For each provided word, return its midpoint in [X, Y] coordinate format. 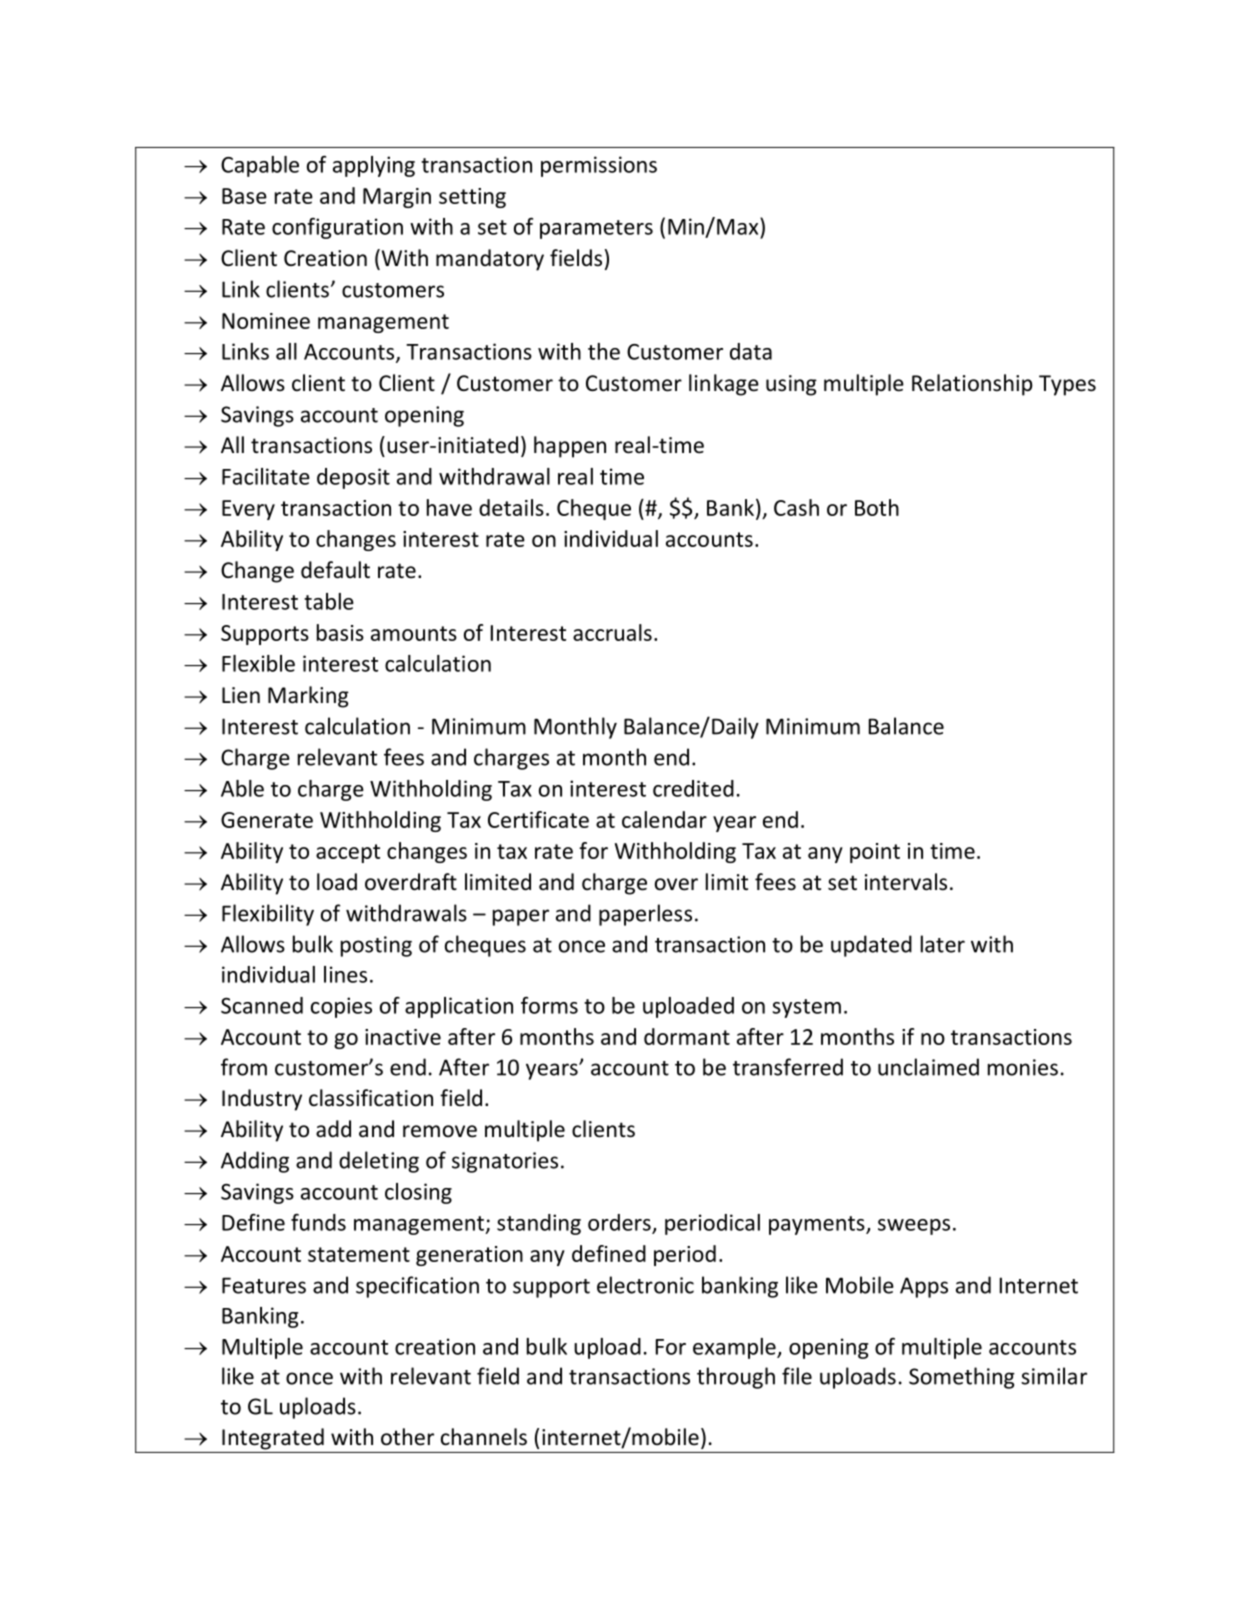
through [736, 1378]
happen [570, 447]
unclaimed [928, 1067]
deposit [353, 478]
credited [693, 788]
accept [348, 853]
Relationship [972, 385]
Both [877, 507]
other [407, 1437]
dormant [687, 1036]
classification [371, 1098]
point [875, 853]
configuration [337, 228]
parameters [596, 229]
